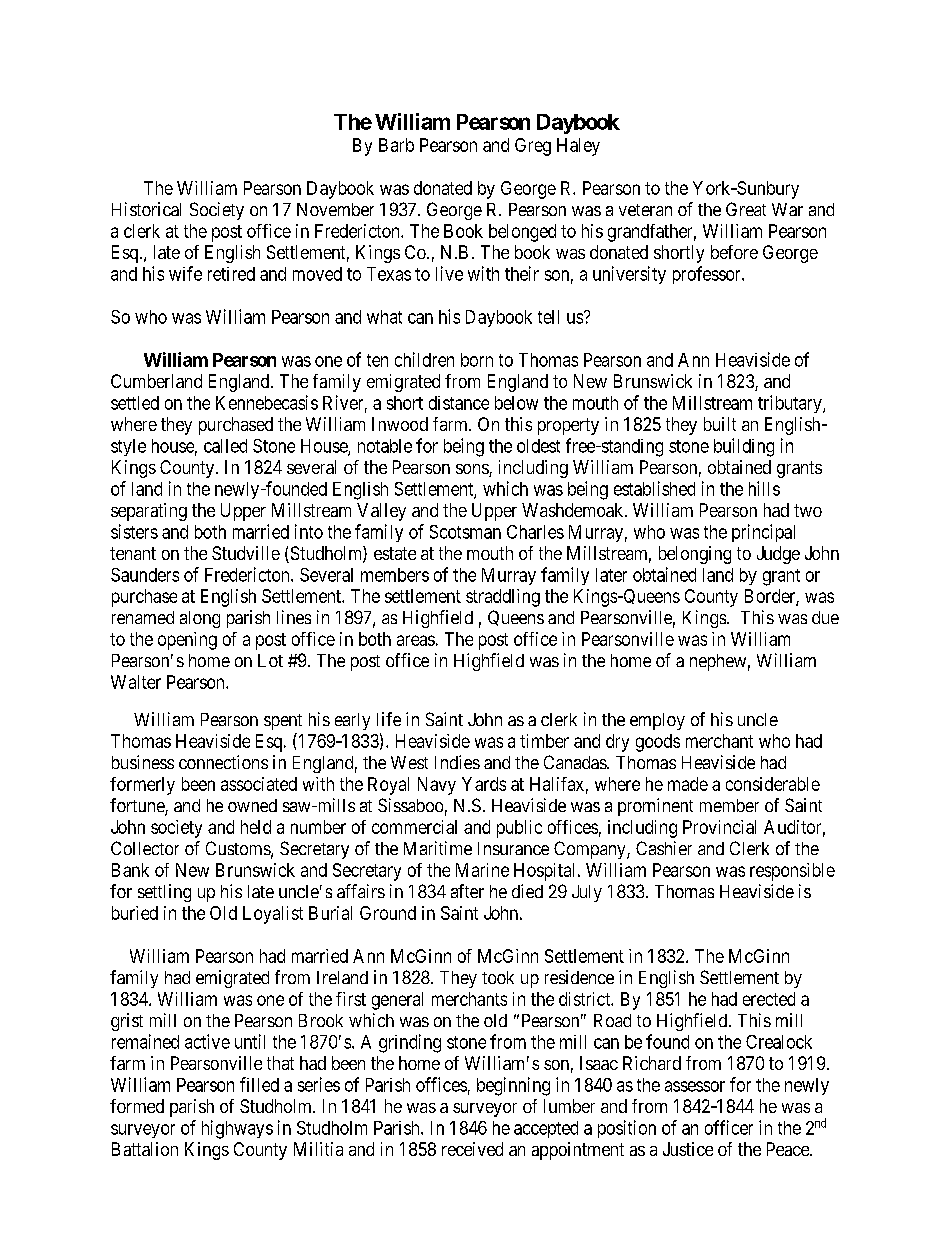  What do you see at coordinates (792, 872) in the screenshot?
I see `responsible` at bounding box center [792, 872].
